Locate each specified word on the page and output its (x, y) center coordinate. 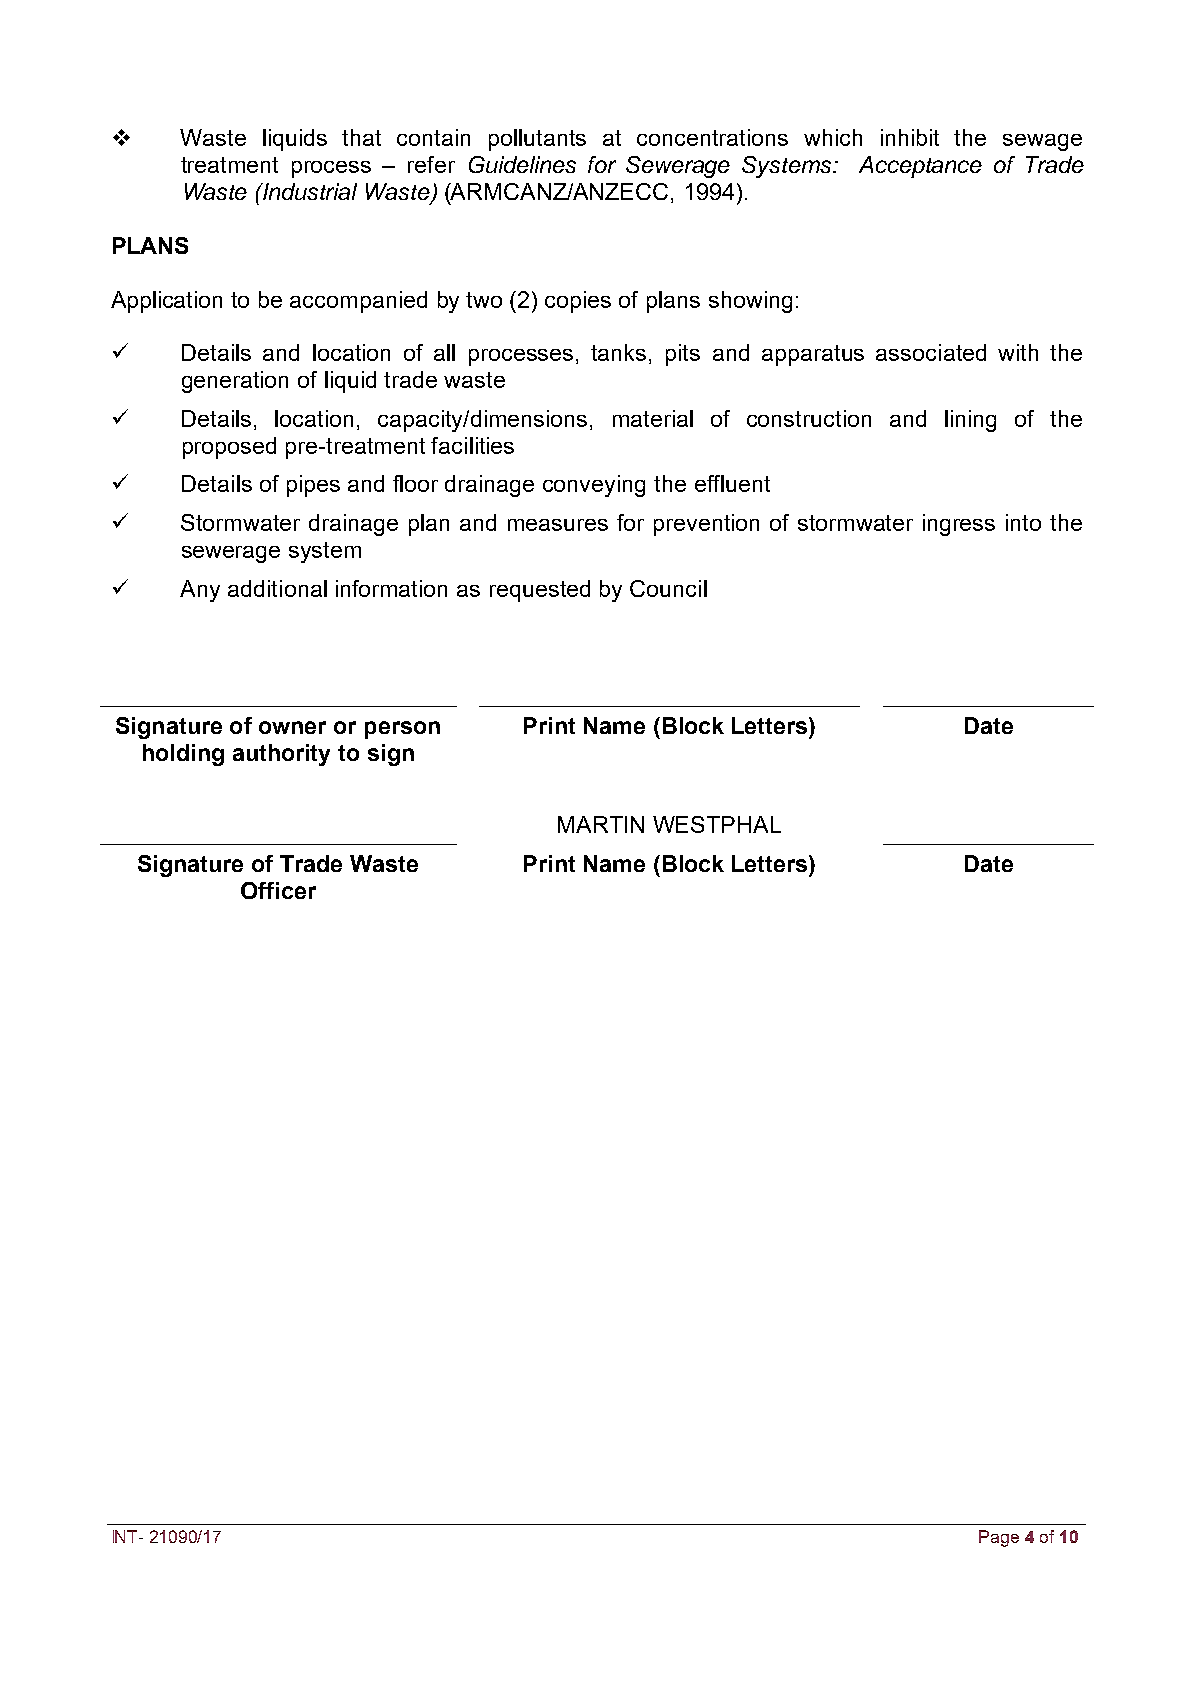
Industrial (309, 191)
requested (540, 591)
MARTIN (601, 824)
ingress (959, 525)
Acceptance (920, 167)
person (402, 730)
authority (281, 755)
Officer (278, 890)
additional (277, 588)
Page (999, 1538)
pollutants (537, 140)
